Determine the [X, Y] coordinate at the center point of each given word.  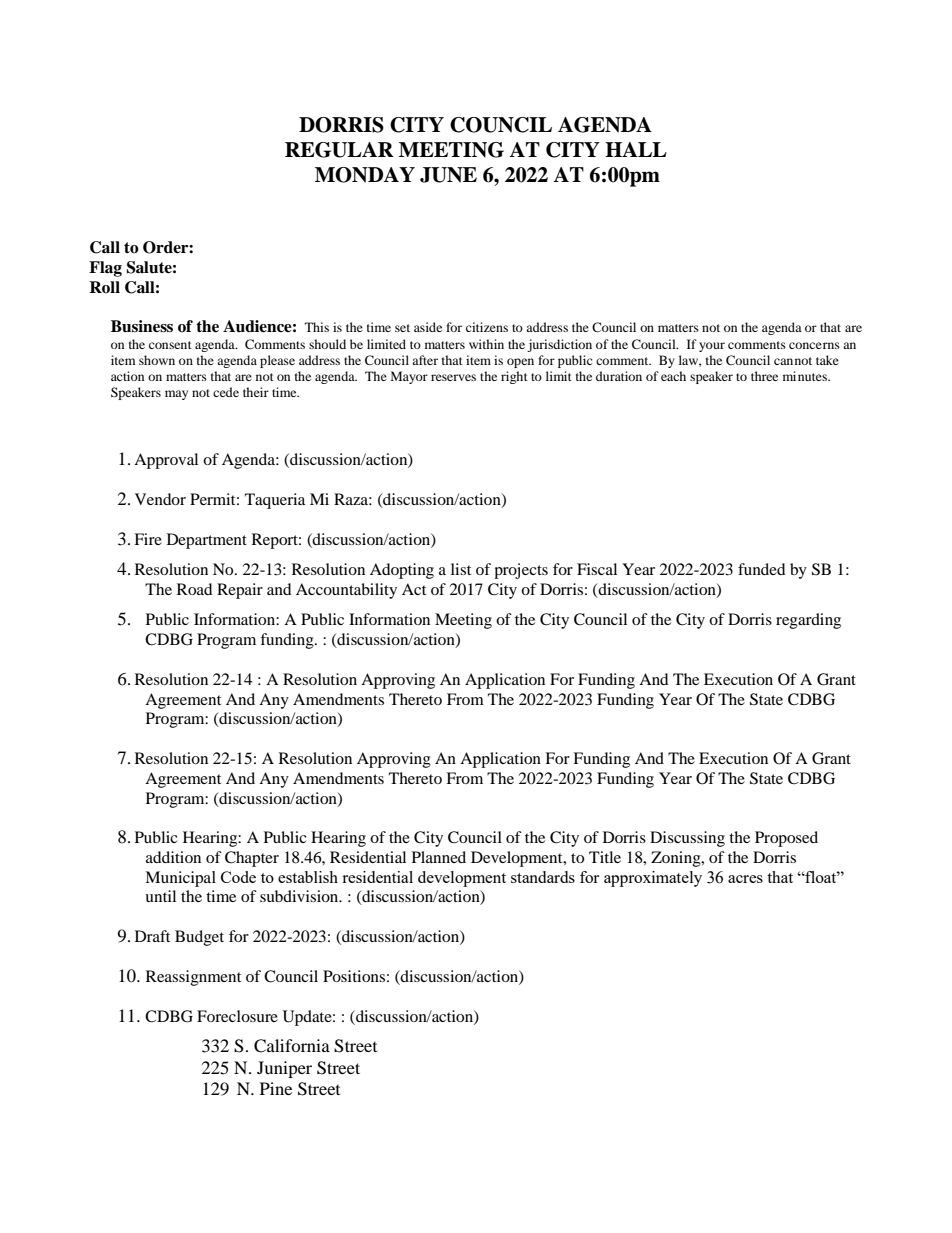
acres [745, 879]
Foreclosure [237, 1016]
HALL [636, 149]
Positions [354, 976]
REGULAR [339, 150]
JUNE [448, 175]
